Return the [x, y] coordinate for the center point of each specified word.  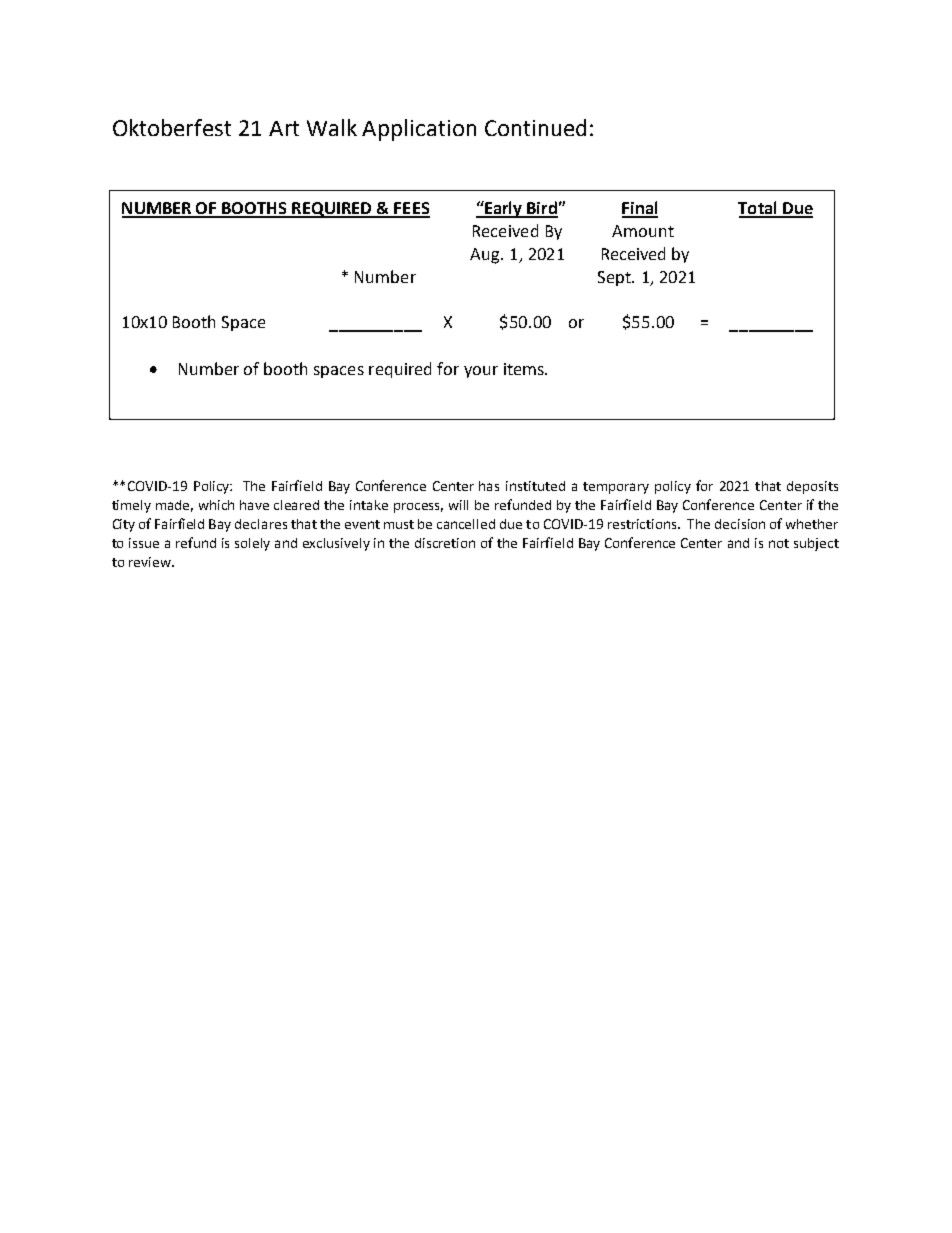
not [779, 543]
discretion [445, 543]
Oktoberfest [172, 127]
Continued [535, 127]
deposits [812, 487]
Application [419, 130]
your [481, 372]
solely [252, 544]
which [216, 505]
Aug [486, 256]
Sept [615, 278]
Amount [643, 231]
